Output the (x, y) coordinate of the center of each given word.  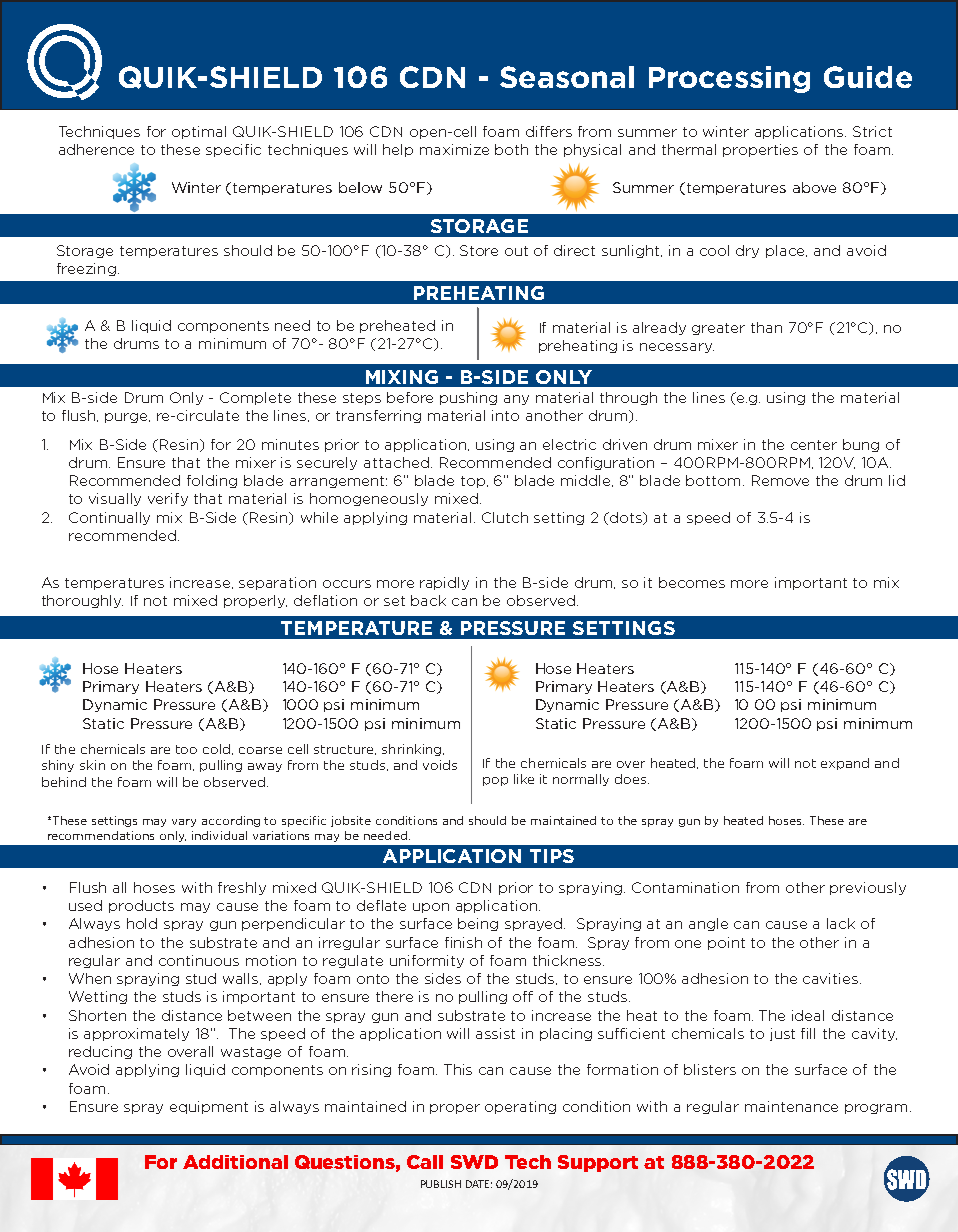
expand (845, 764)
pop (495, 781)
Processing (729, 79)
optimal (199, 132)
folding (212, 481)
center (814, 445)
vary (184, 823)
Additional (235, 1162)
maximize (454, 149)
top (474, 482)
